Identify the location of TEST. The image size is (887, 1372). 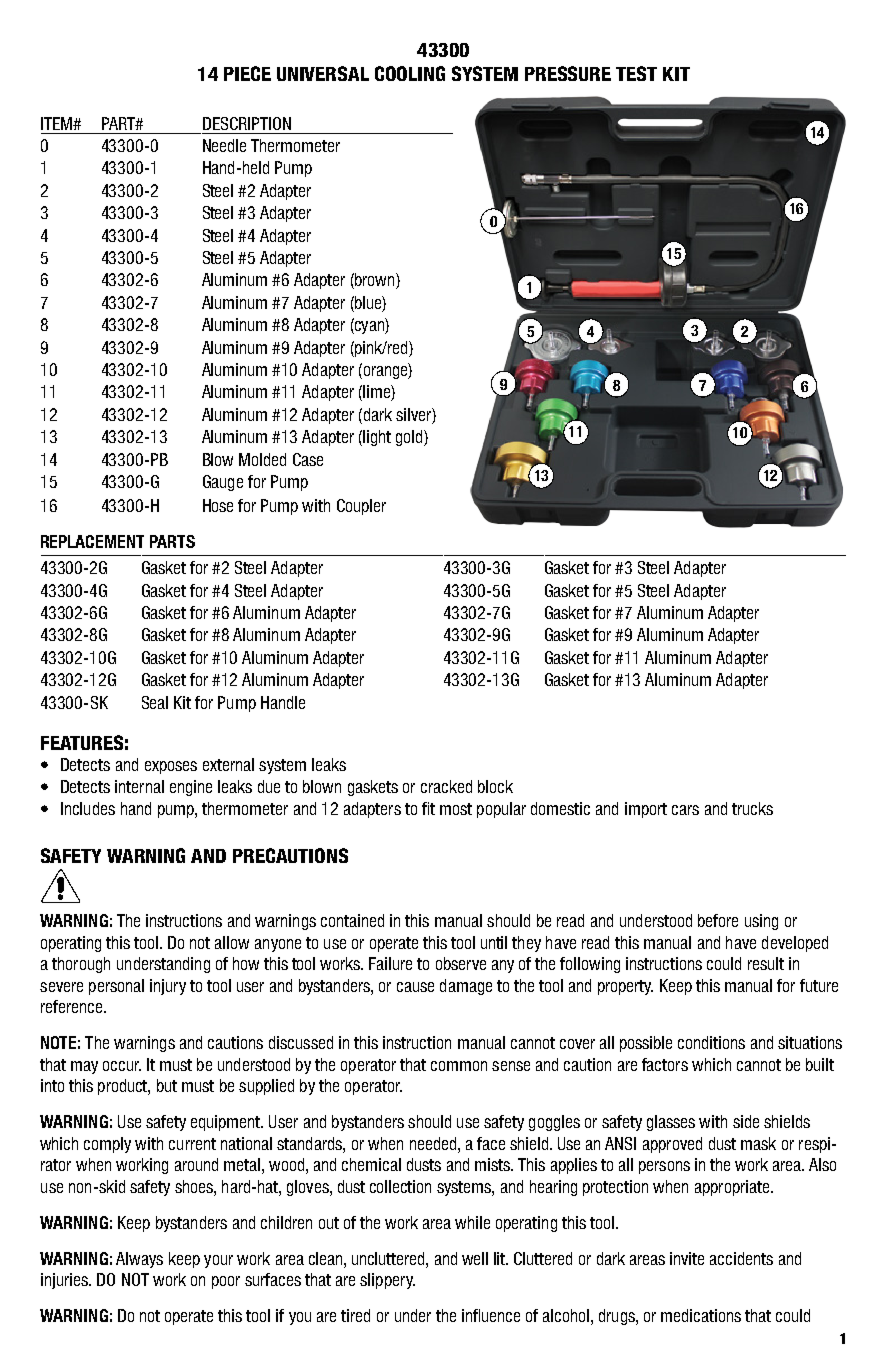
(636, 73).
